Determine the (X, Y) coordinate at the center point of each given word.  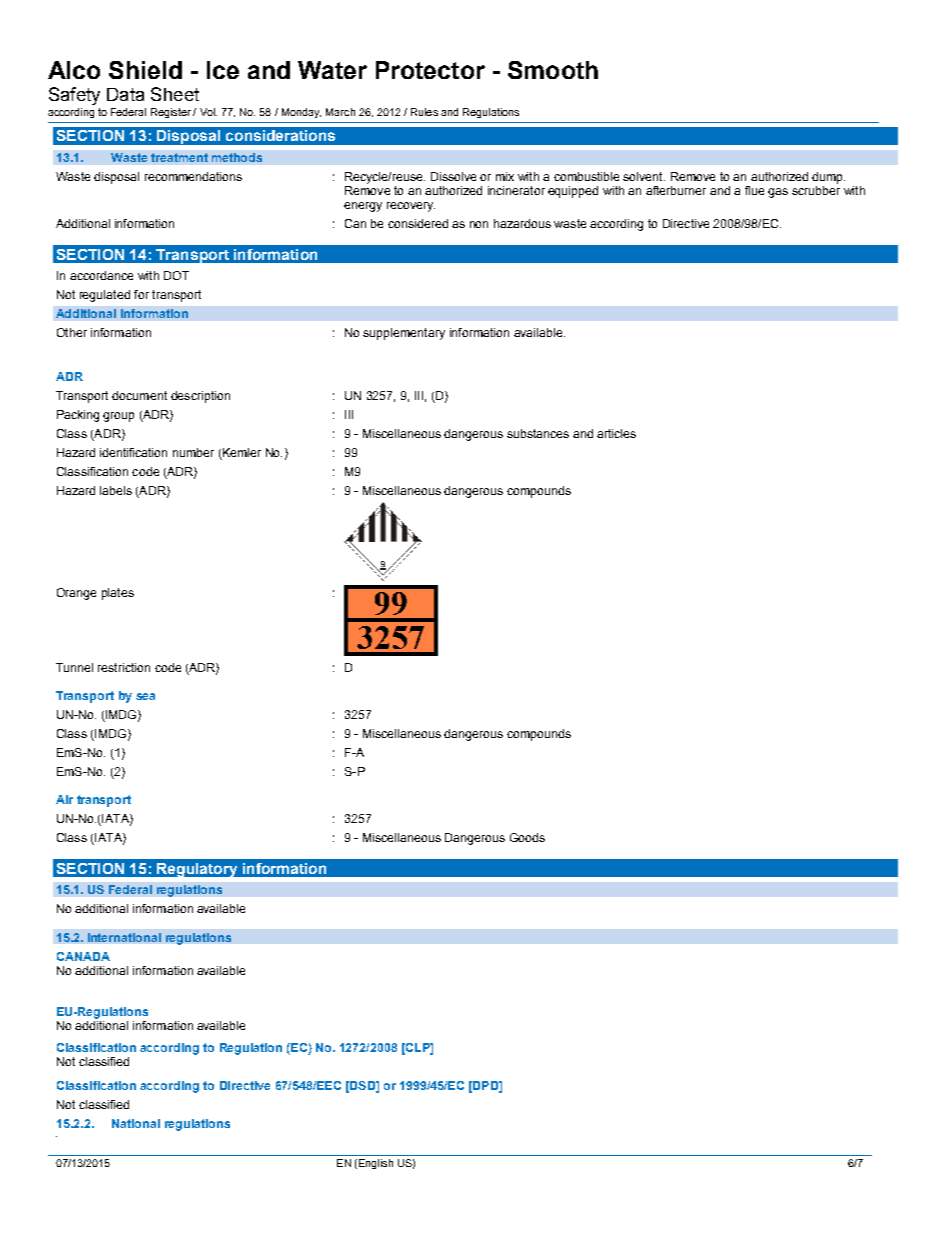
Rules (424, 112)
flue (754, 190)
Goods (527, 837)
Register (171, 113)
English (374, 1164)
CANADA (83, 956)
